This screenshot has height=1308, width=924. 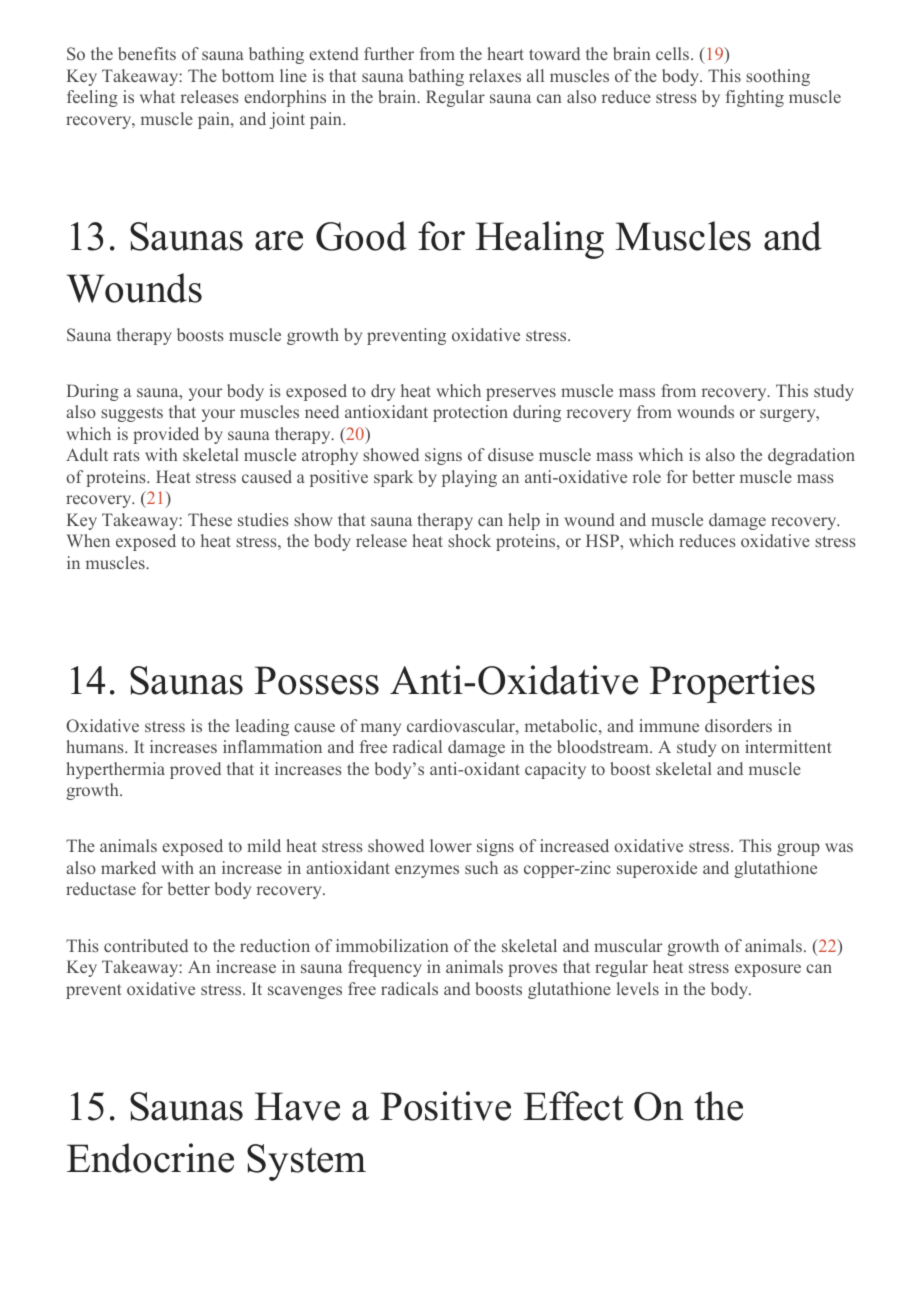 I want to click on such, so click(x=481, y=867).
